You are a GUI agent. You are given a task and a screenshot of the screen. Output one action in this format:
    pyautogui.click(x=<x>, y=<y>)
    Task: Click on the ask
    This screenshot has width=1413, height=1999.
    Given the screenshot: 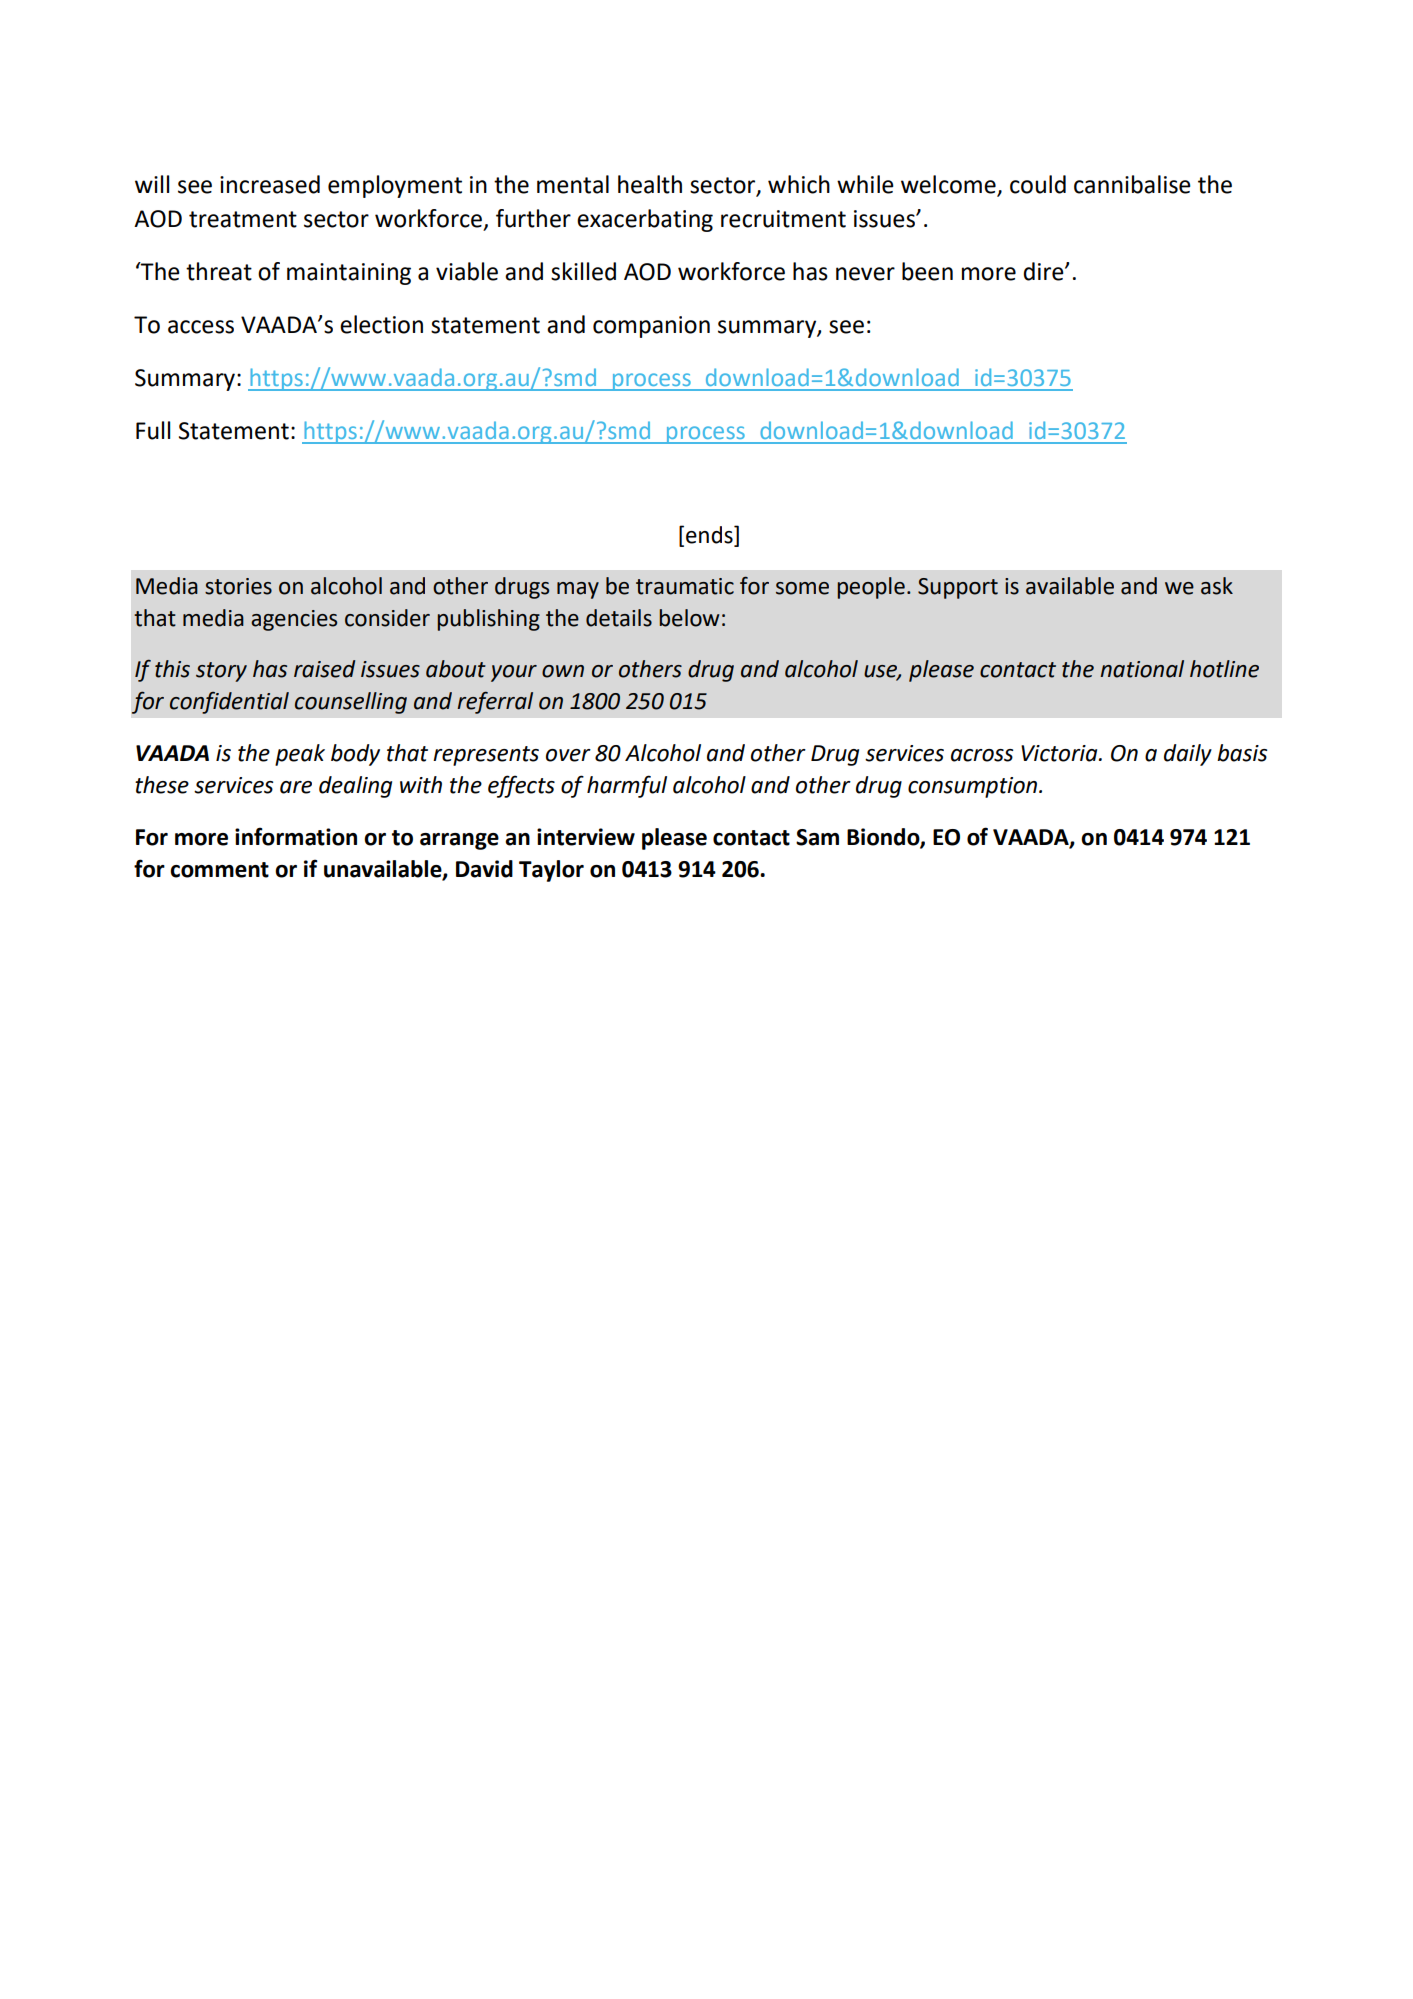 What is the action you would take?
    pyautogui.click(x=1217, y=586)
